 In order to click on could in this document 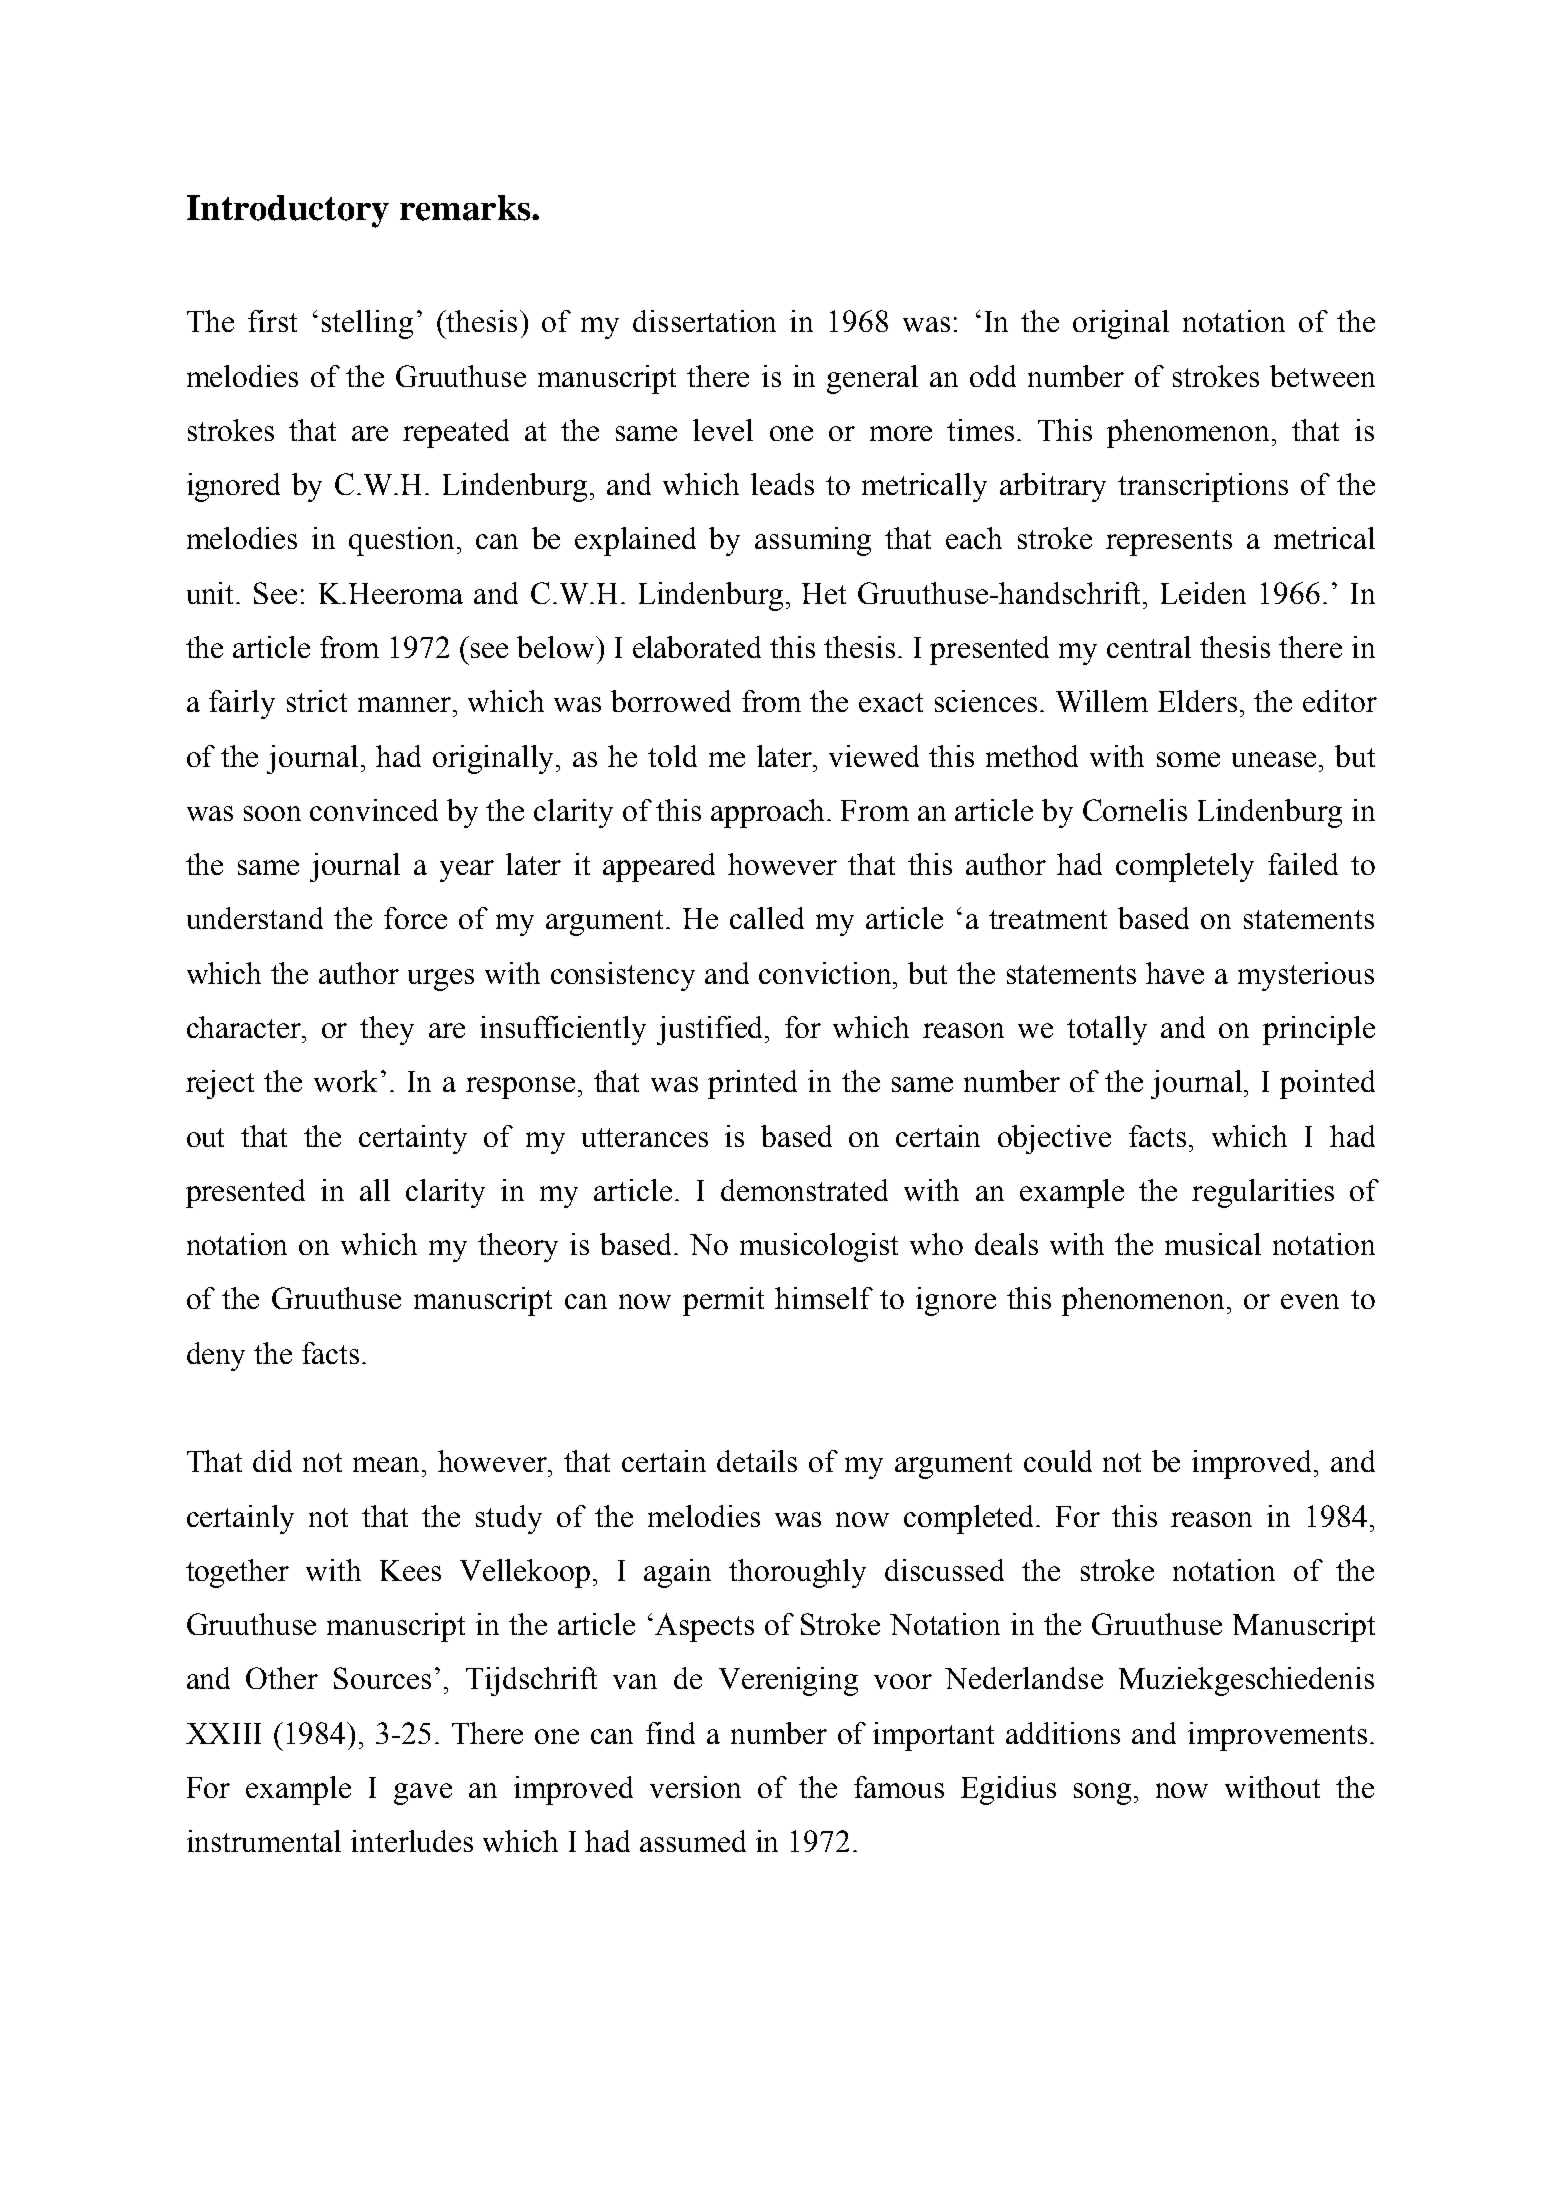, I will do `click(1058, 1461)`.
